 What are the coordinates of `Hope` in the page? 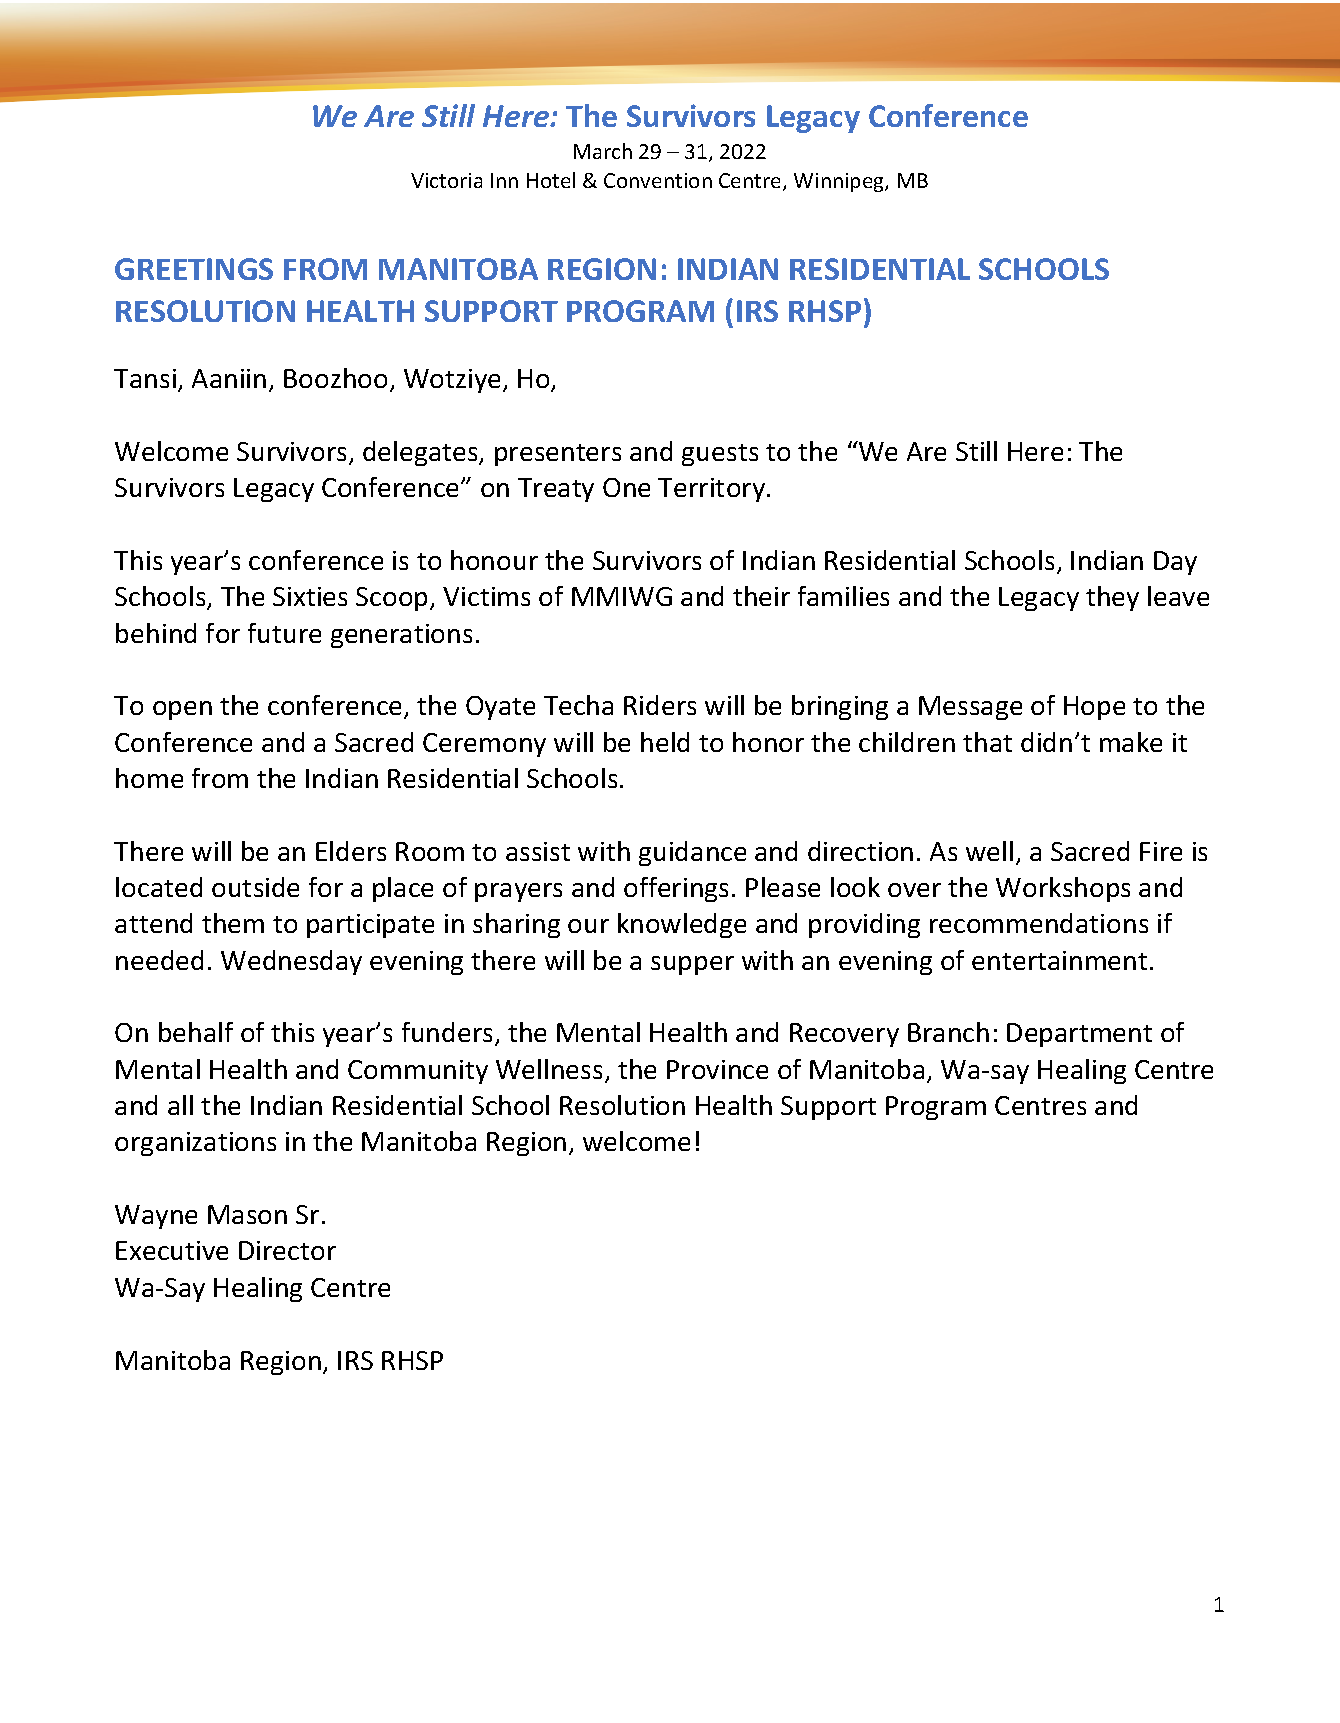 It's located at (1094, 708).
